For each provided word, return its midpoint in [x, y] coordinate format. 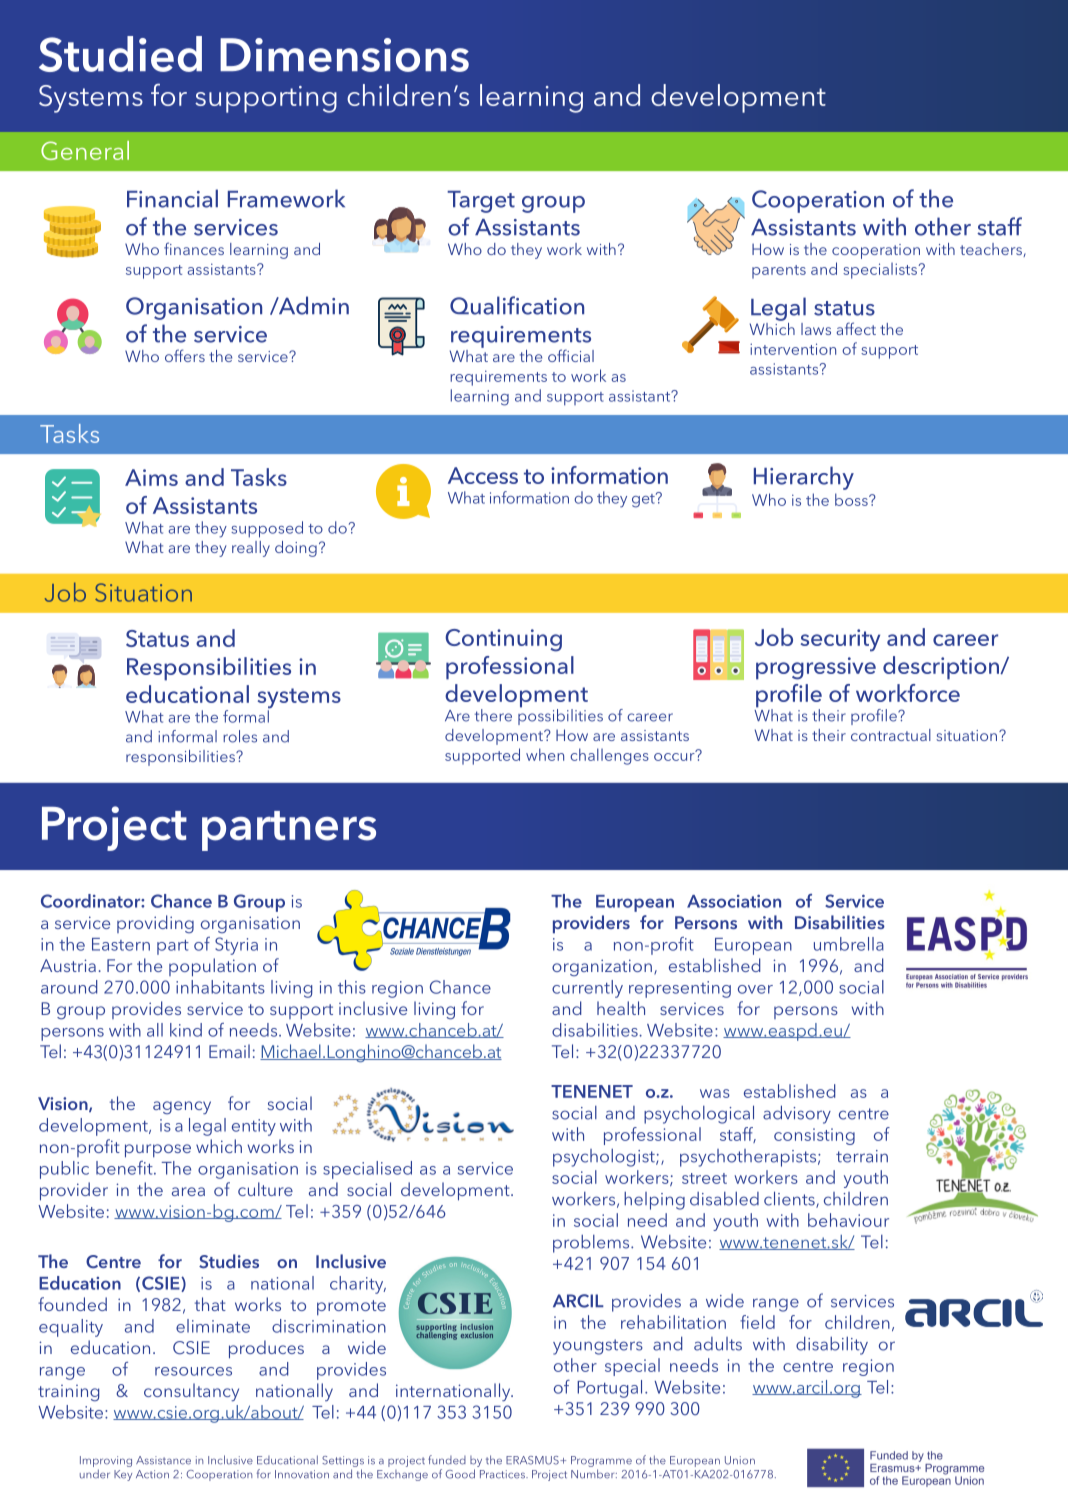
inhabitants [220, 987]
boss [852, 499]
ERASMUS [533, 1460]
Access [483, 475]
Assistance [163, 1460]
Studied [120, 54]
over [755, 989]
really [251, 549]
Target [481, 202]
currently [587, 989]
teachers [992, 250]
